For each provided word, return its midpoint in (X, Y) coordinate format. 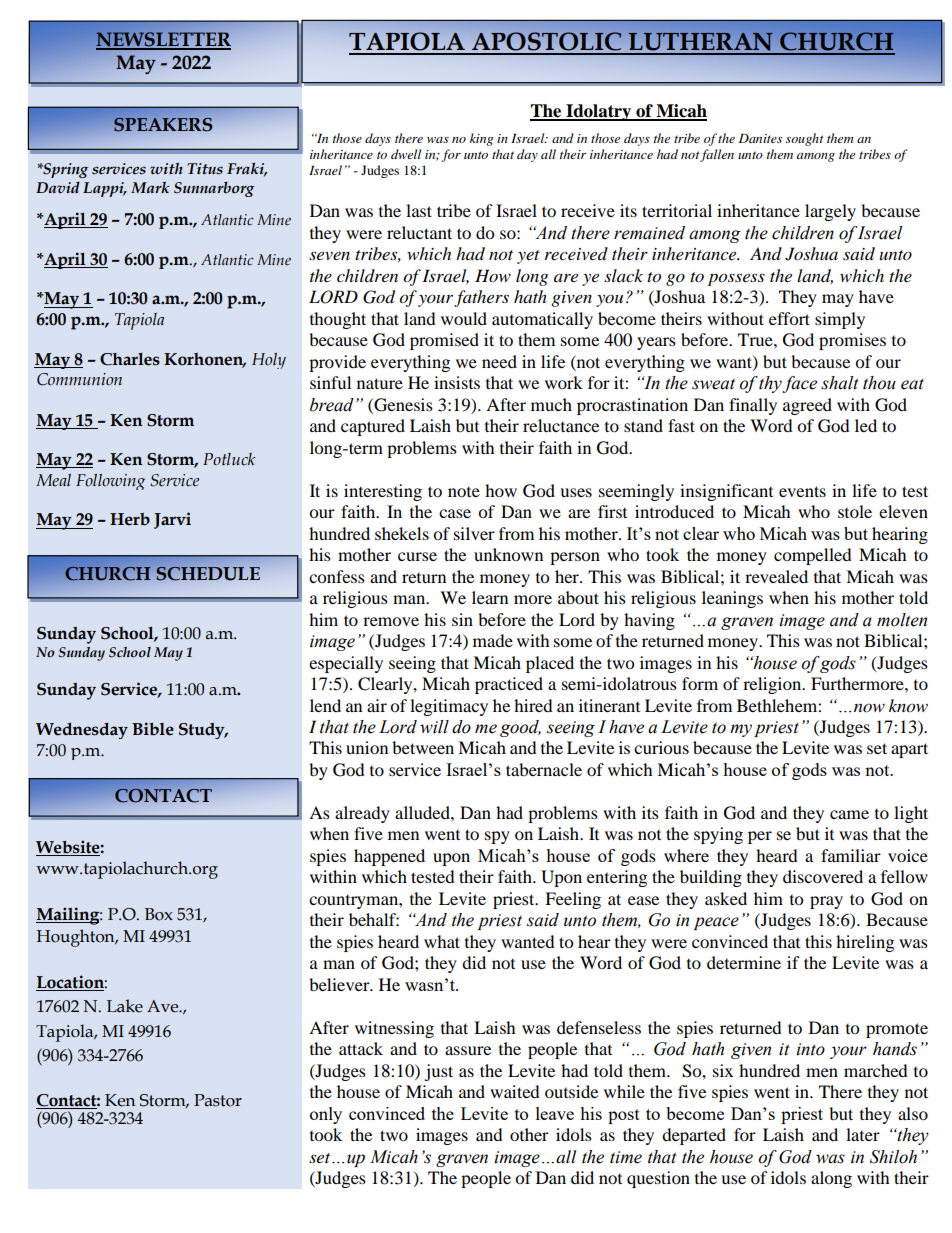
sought (805, 139)
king (481, 139)
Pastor (218, 1100)
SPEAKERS (163, 124)
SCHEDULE (208, 573)
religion (773, 685)
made (493, 640)
